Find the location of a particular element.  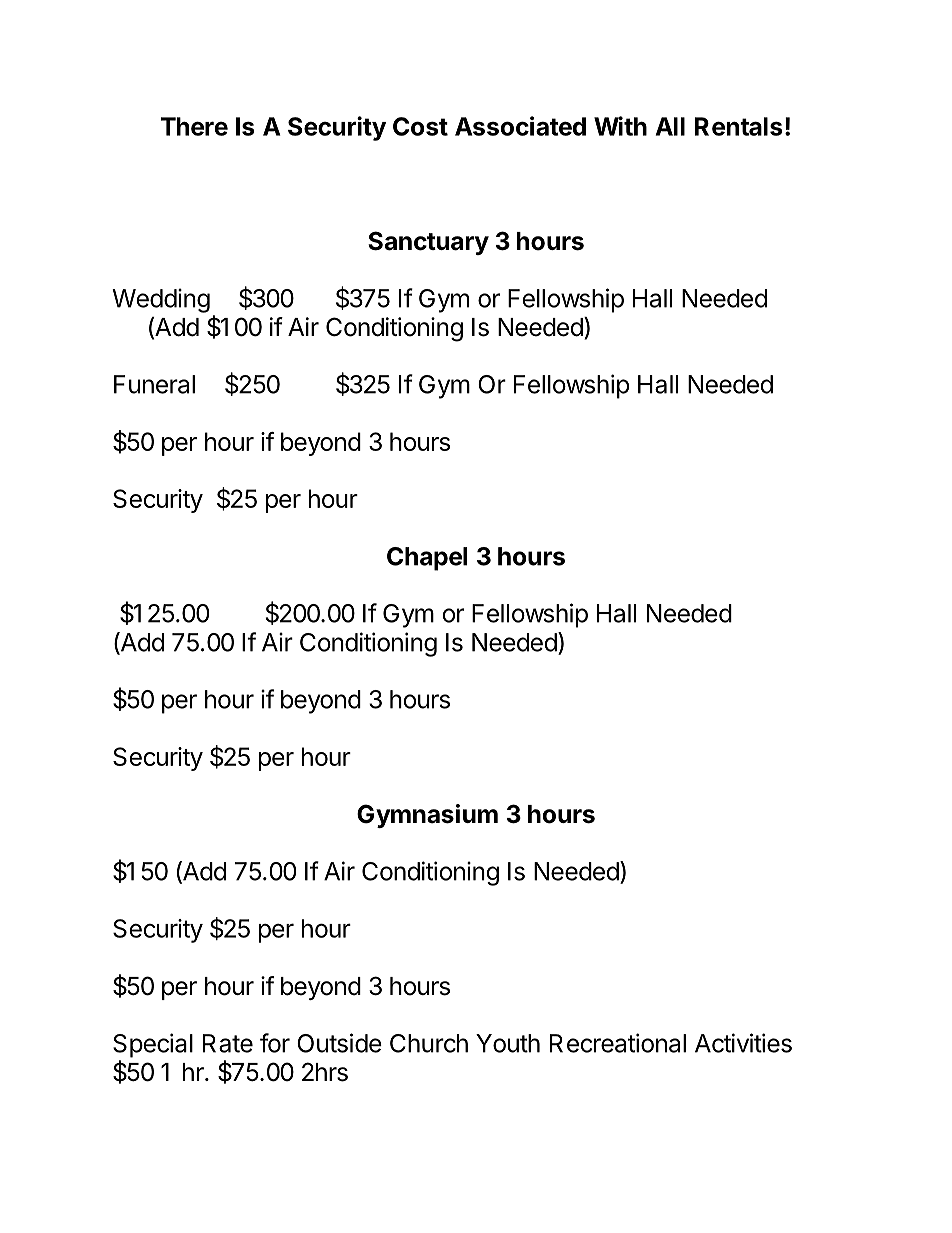

There is located at coordinates (194, 126).
